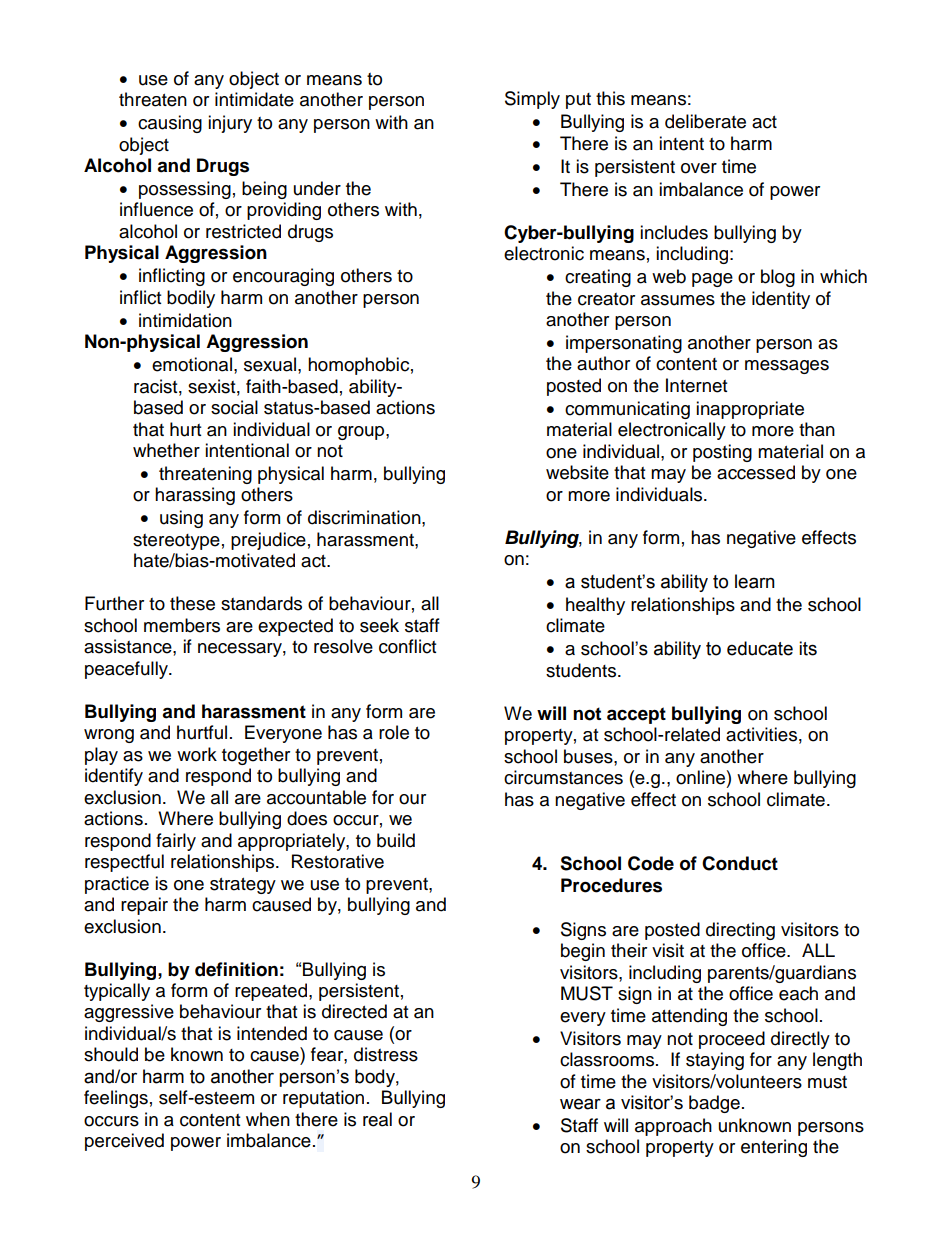 The width and height of the image is (952, 1233). Describe the element at coordinates (377, 1119) in the image. I see `real` at that location.
